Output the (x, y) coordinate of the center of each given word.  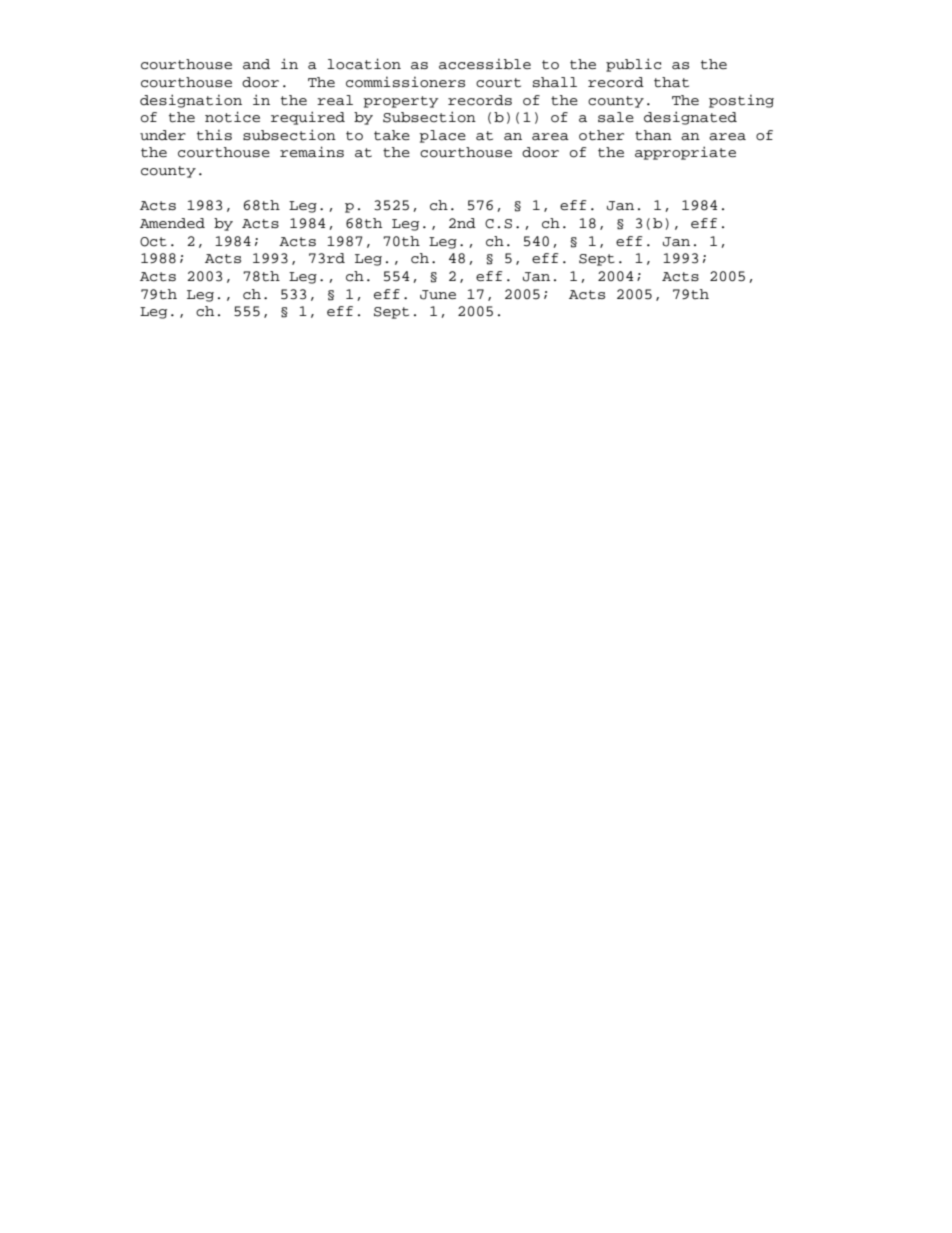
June (438, 295)
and (256, 64)
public (633, 65)
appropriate (685, 153)
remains (312, 151)
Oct (153, 242)
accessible (485, 64)
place (442, 136)
